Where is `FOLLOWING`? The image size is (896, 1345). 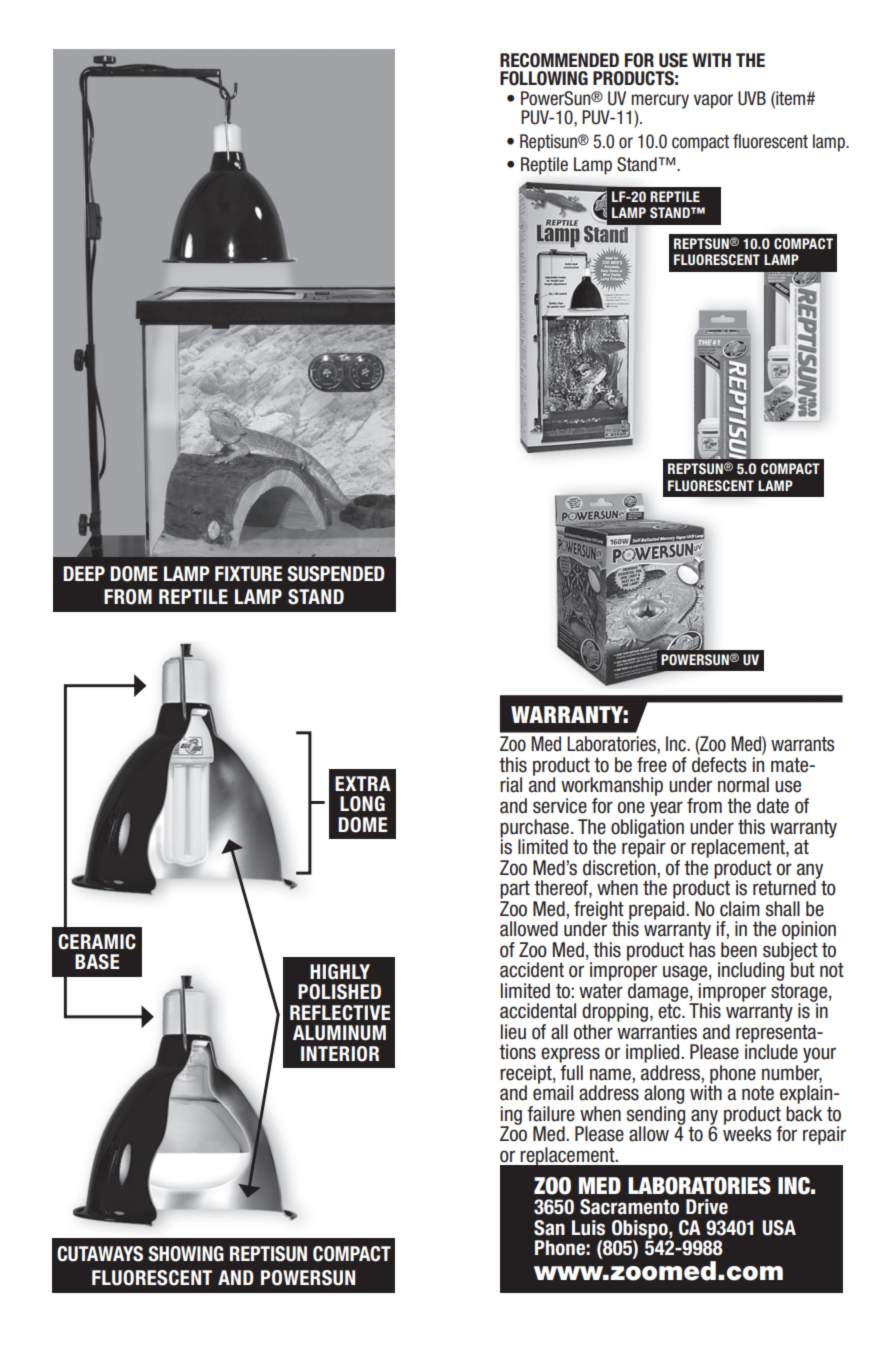
FOLLOWING is located at coordinates (544, 78).
